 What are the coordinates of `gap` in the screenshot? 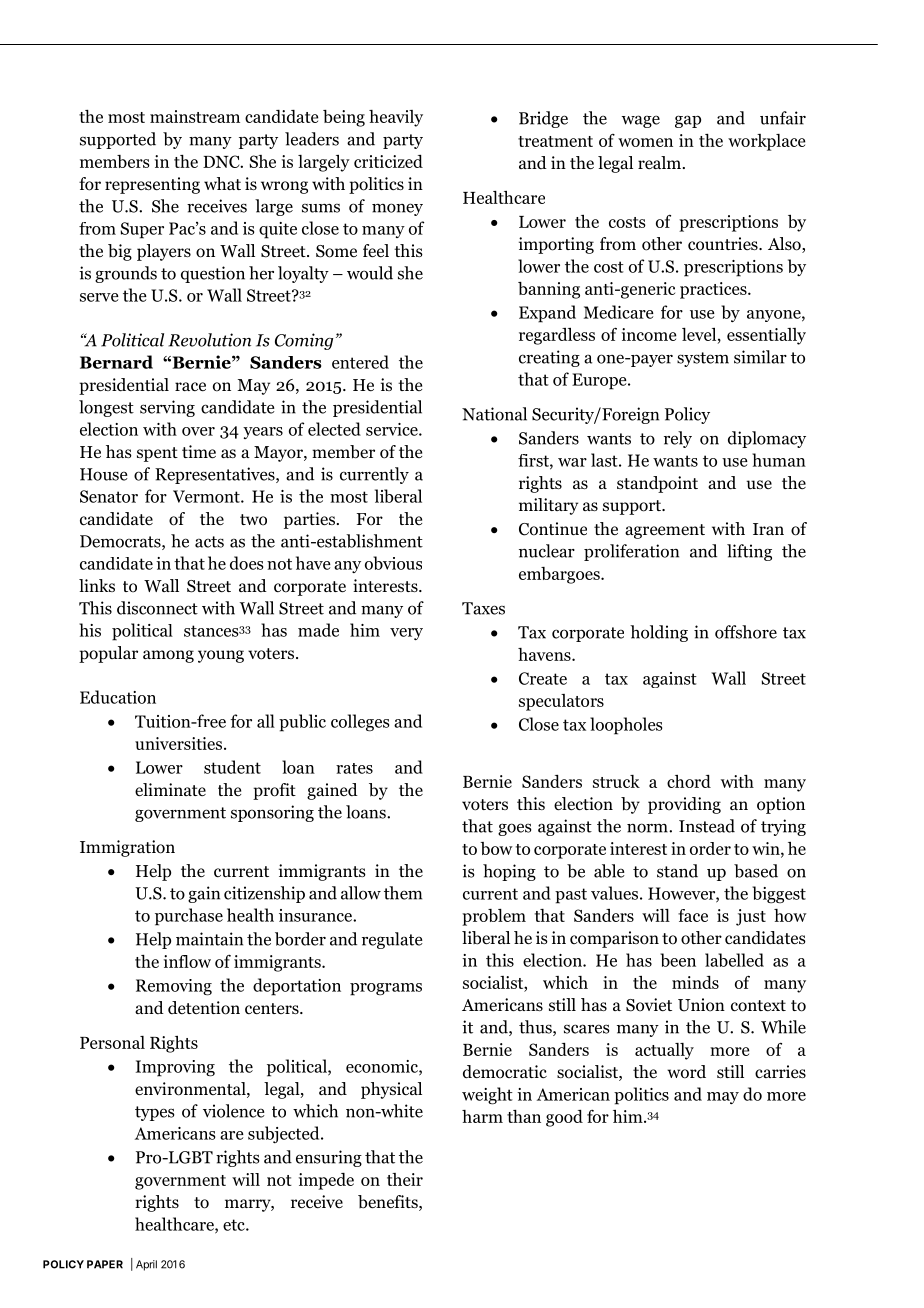 It's located at (688, 121).
